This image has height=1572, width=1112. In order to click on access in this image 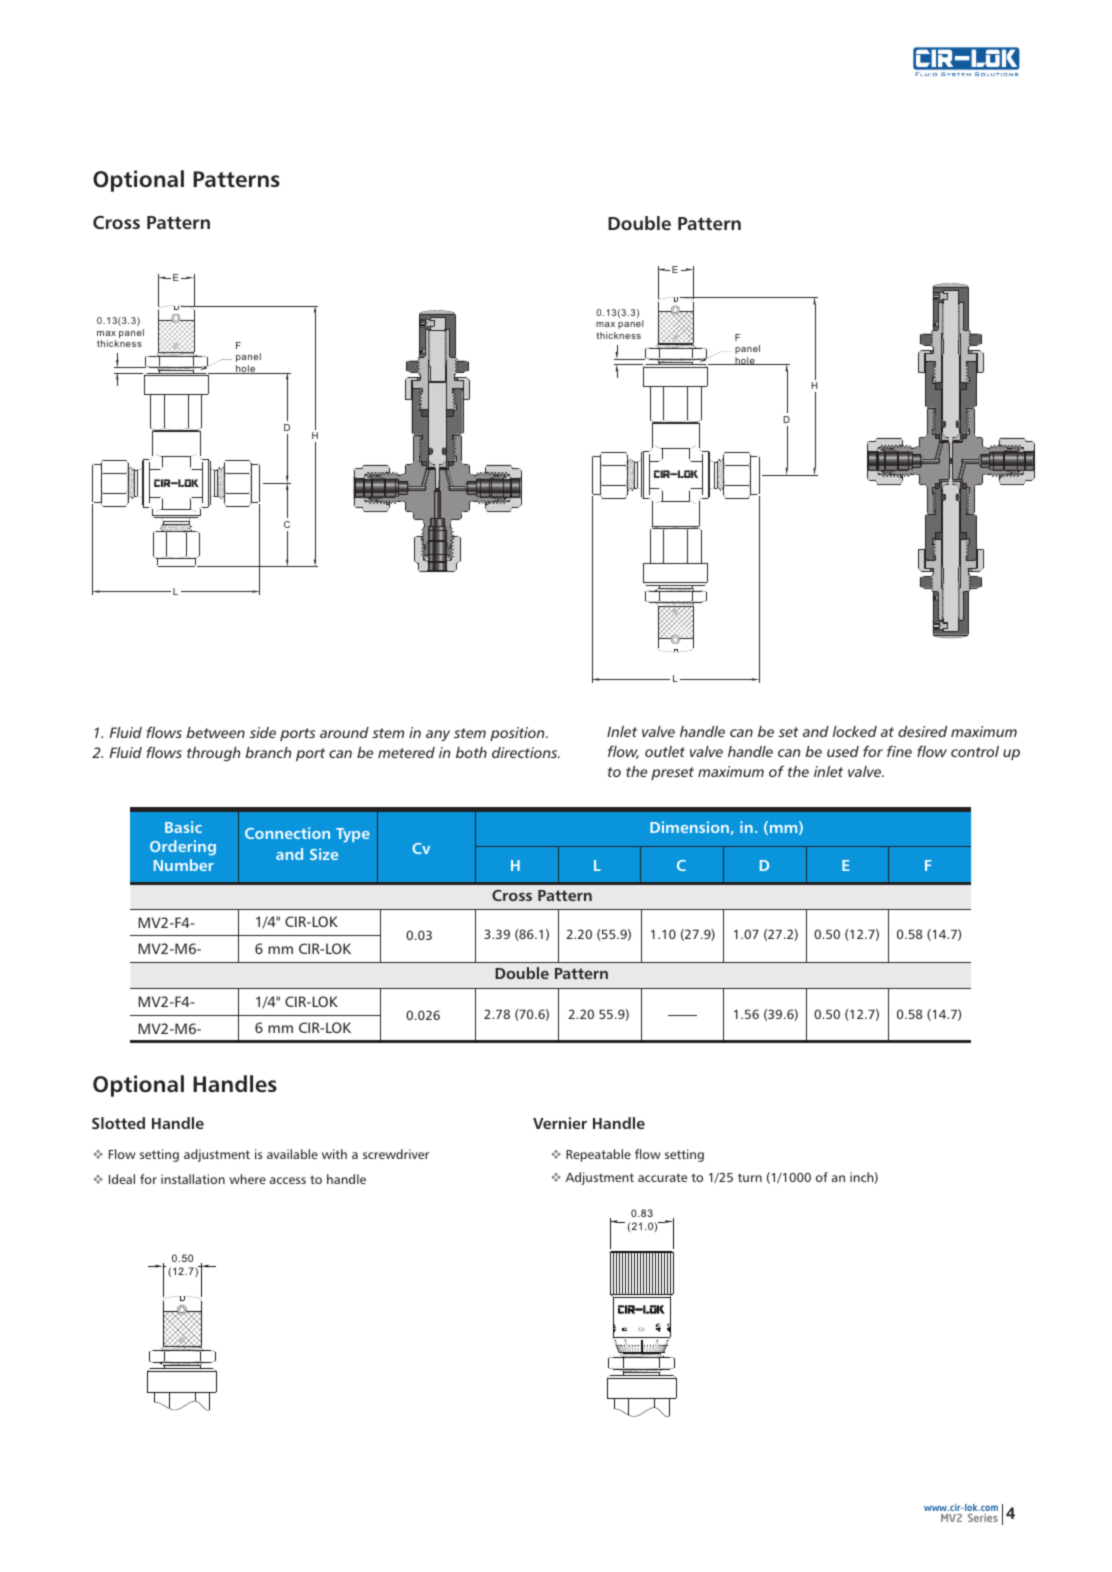, I will do `click(288, 1180)`.
